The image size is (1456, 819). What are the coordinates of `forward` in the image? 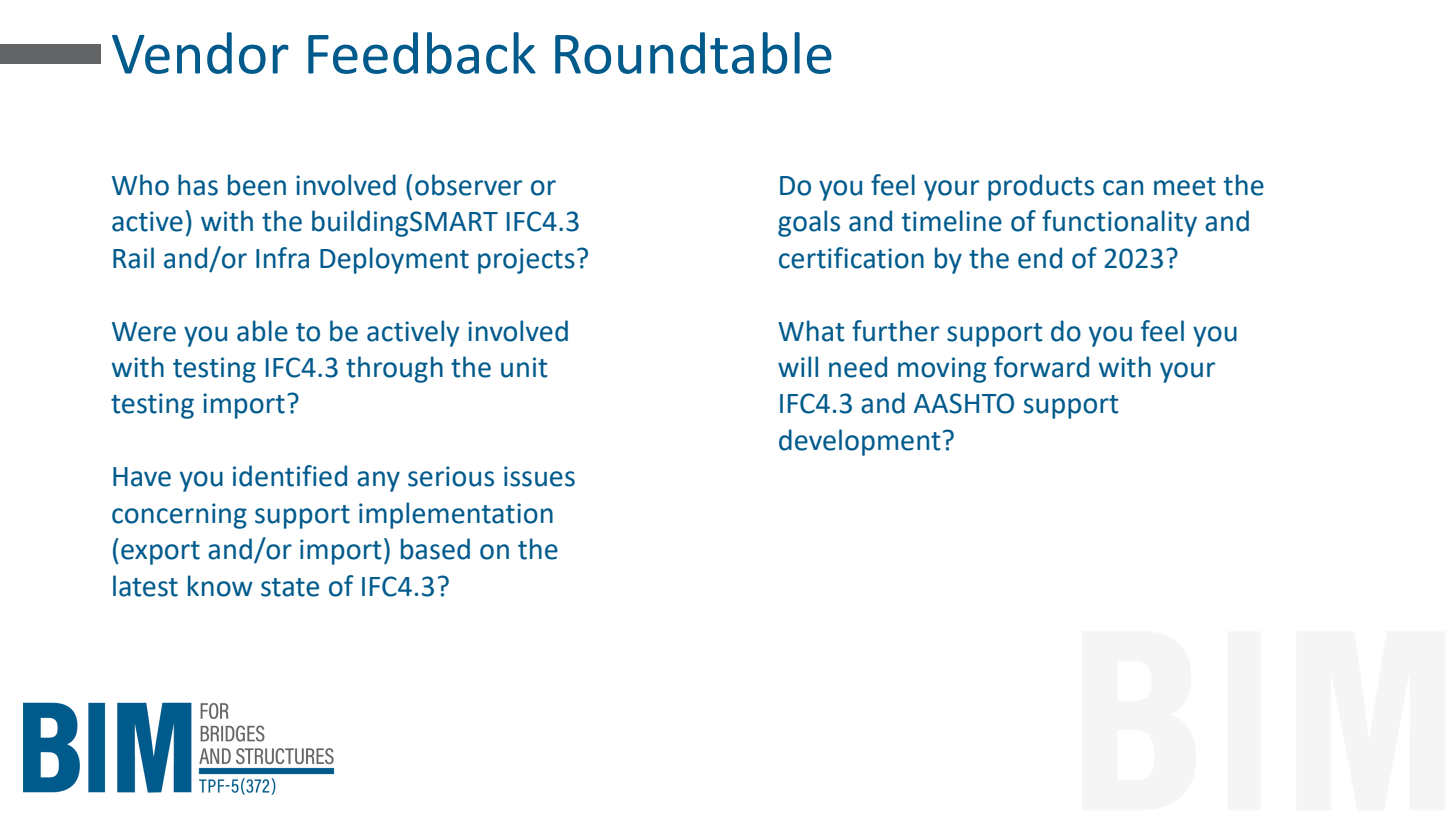 It's located at (1041, 367).
